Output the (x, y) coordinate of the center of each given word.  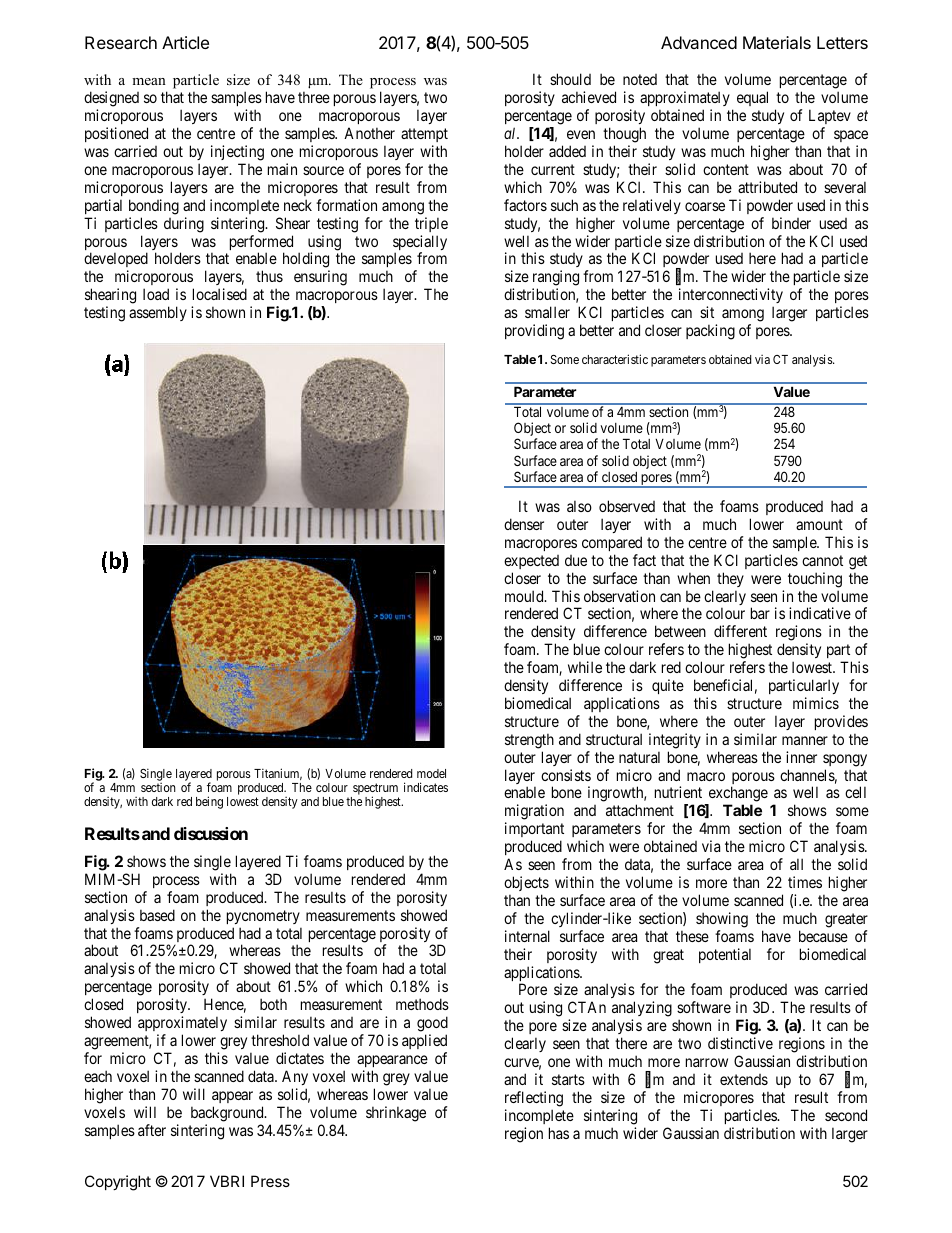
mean (149, 81)
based (157, 915)
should (570, 79)
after (152, 1130)
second (846, 1115)
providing (534, 332)
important (534, 831)
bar (760, 613)
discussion (211, 833)
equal (752, 98)
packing (710, 332)
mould (525, 596)
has (559, 1133)
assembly (158, 313)
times (805, 882)
